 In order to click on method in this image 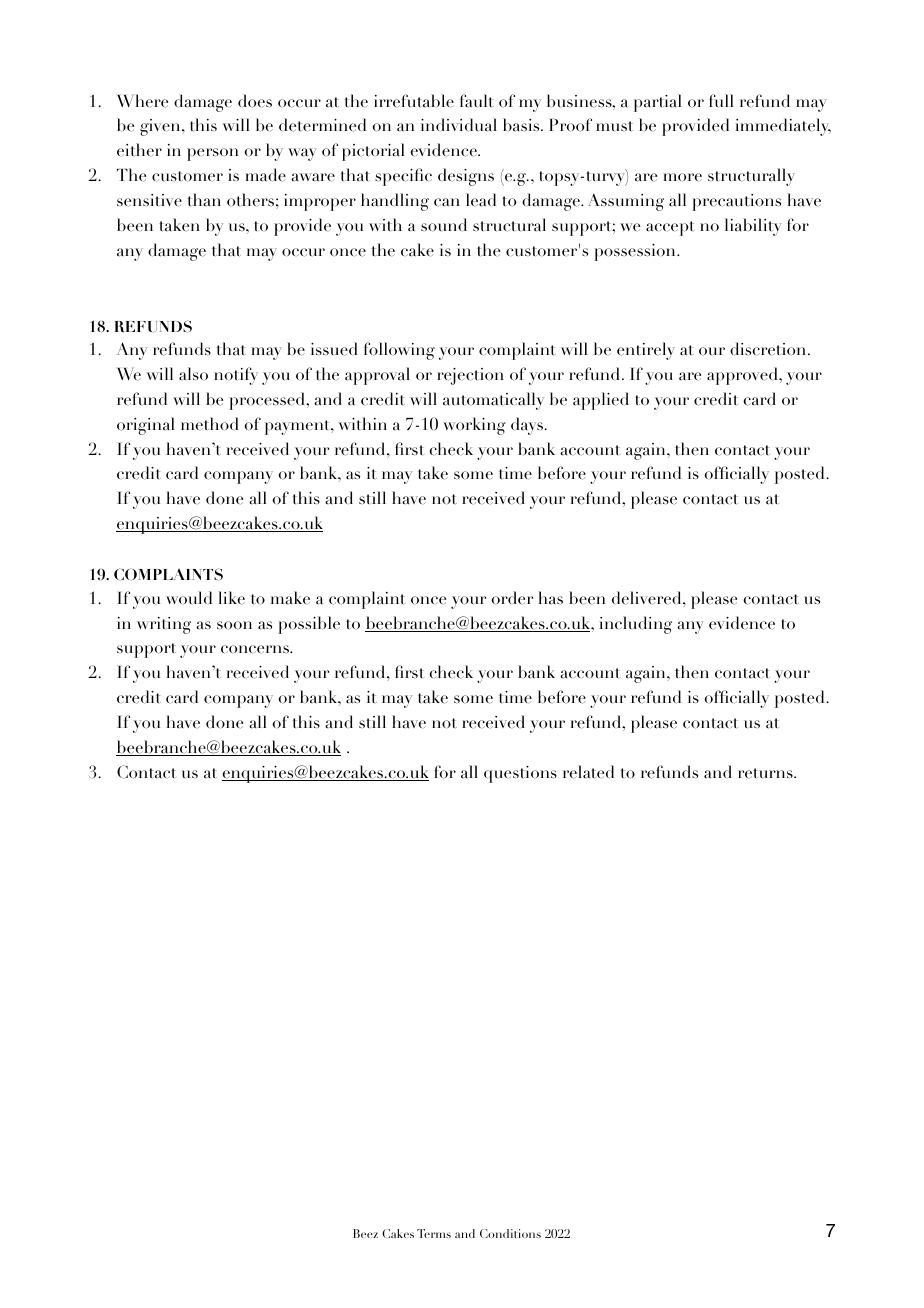, I will do `click(210, 424)`.
